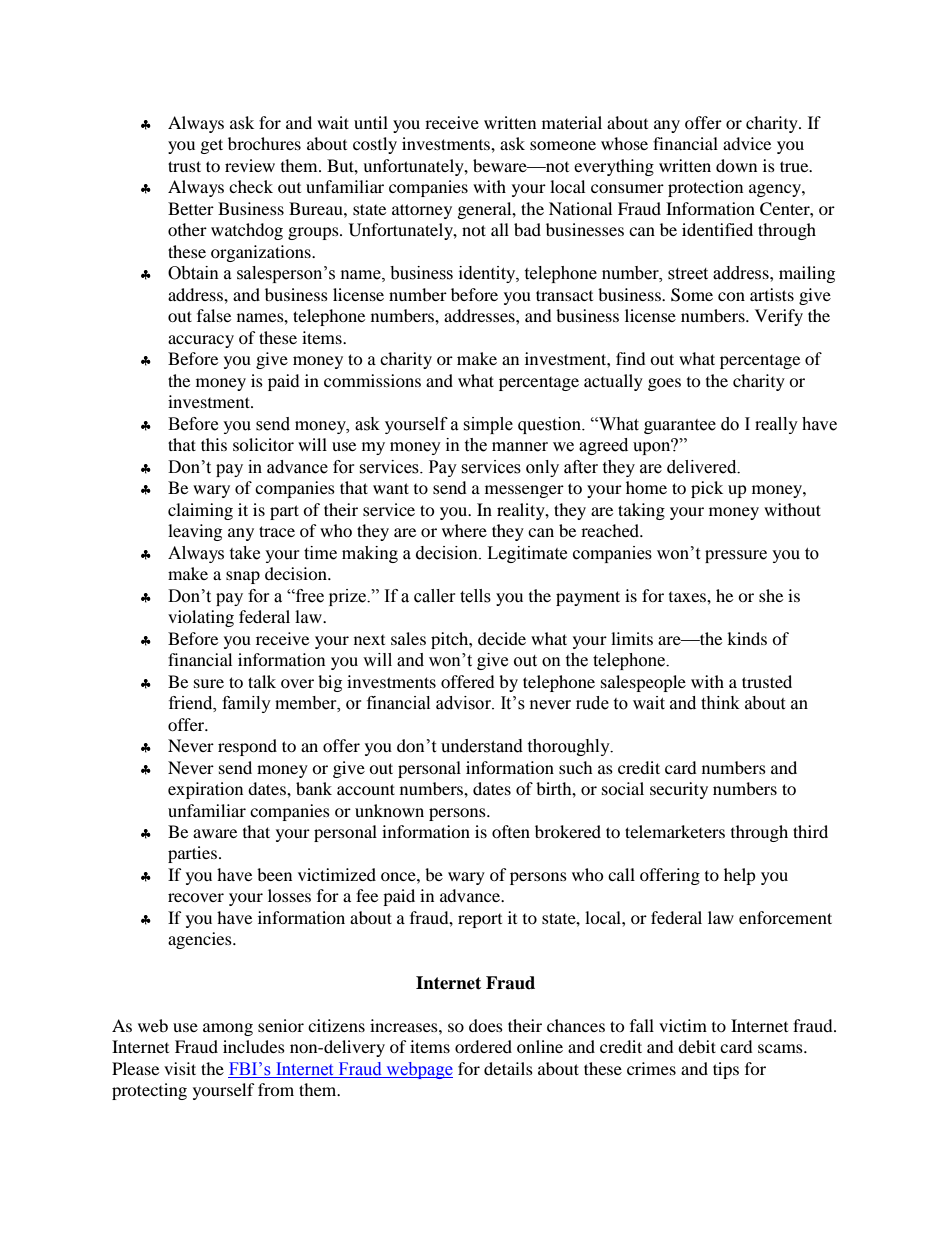  I want to click on tips, so click(726, 1070).
